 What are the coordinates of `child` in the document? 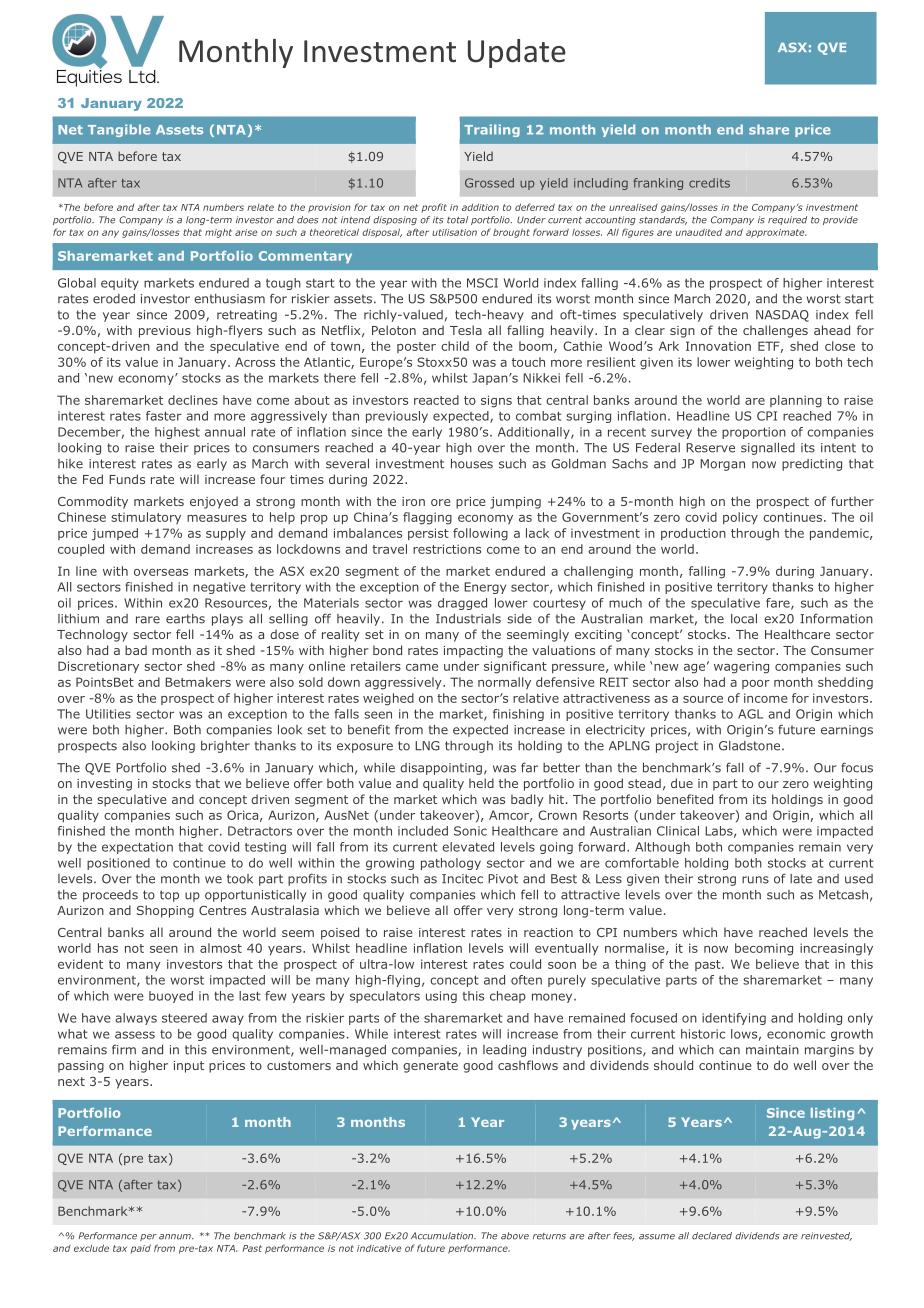 It's located at (455, 346).
